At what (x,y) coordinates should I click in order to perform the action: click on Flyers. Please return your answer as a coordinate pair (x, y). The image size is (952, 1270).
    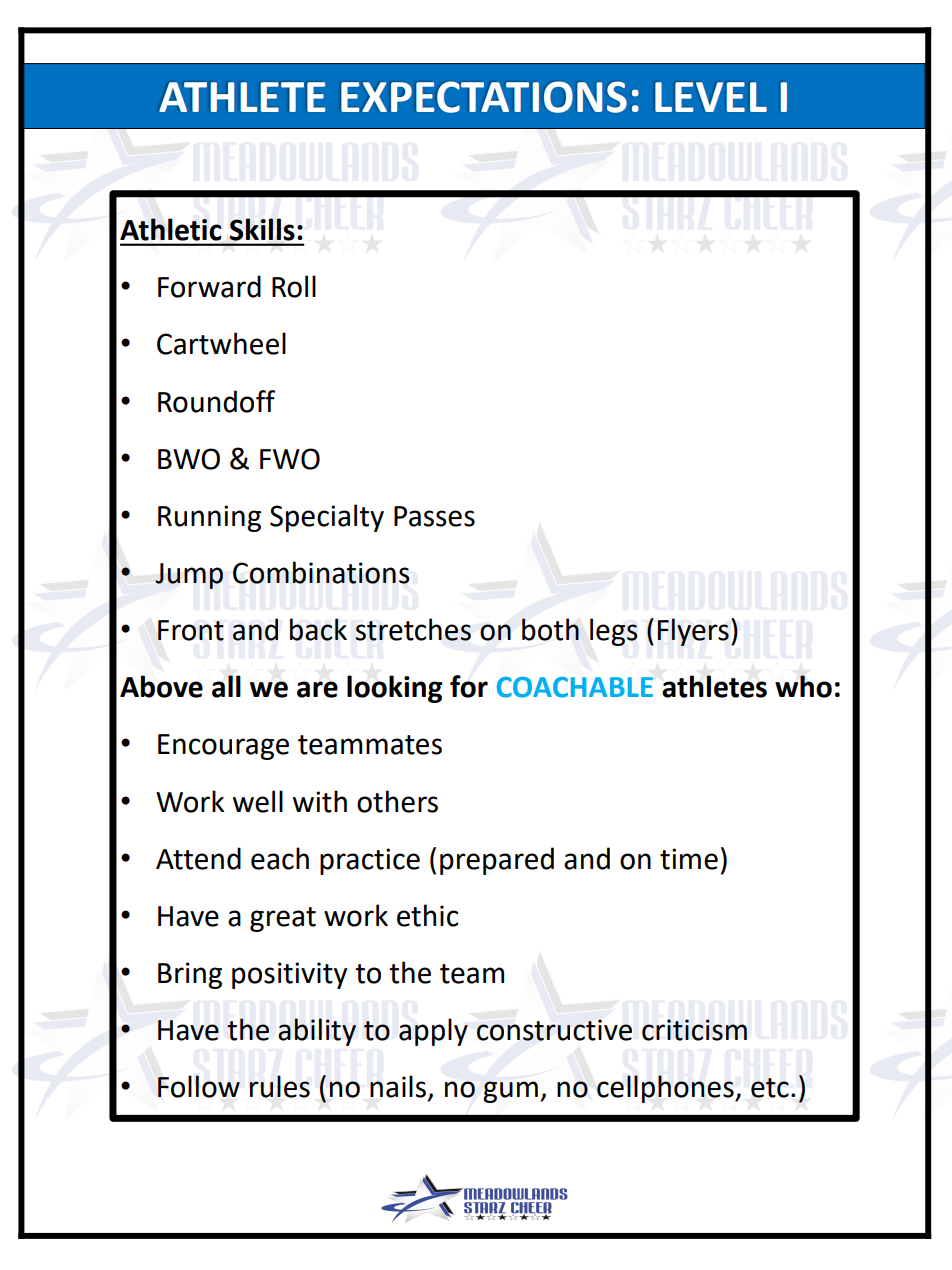
    Looking at the image, I should click on (693, 632).
